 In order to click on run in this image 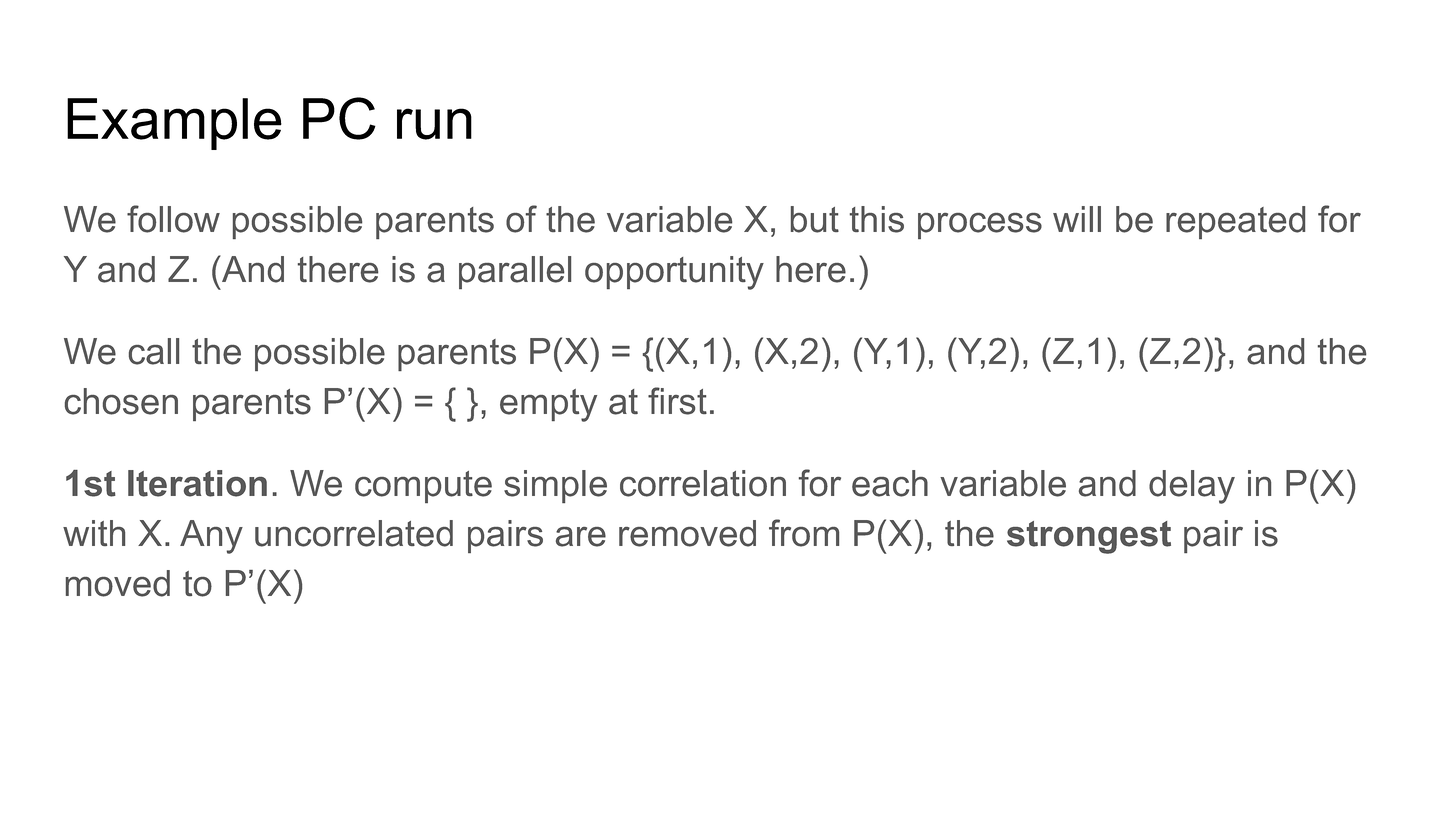, I will do `click(434, 124)`.
